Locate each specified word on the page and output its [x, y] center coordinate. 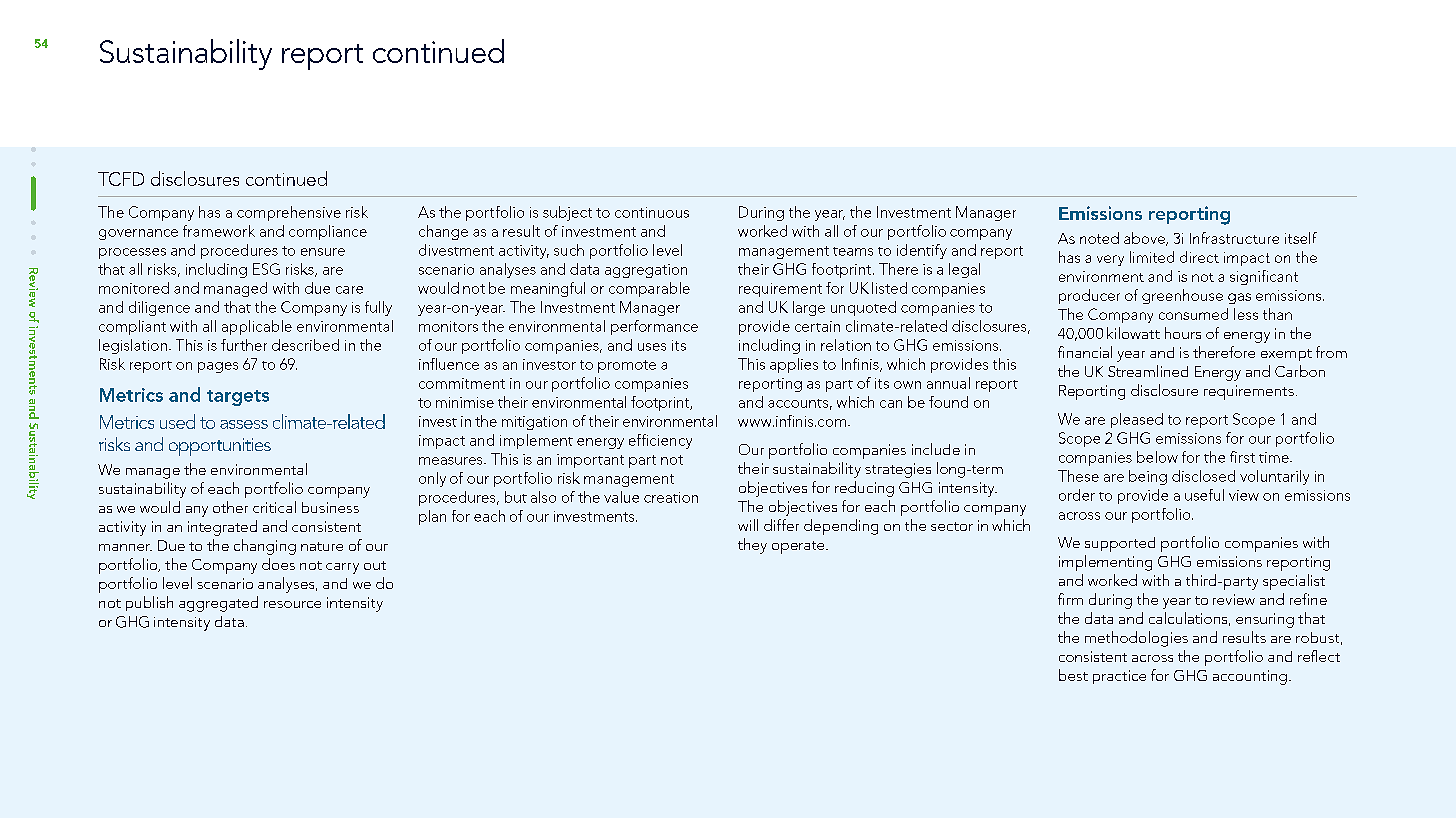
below [1157, 457]
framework [219, 231]
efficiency [660, 441]
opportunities [220, 447]
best [1073, 675]
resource [292, 604]
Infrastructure [1234, 238]
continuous [652, 212]
